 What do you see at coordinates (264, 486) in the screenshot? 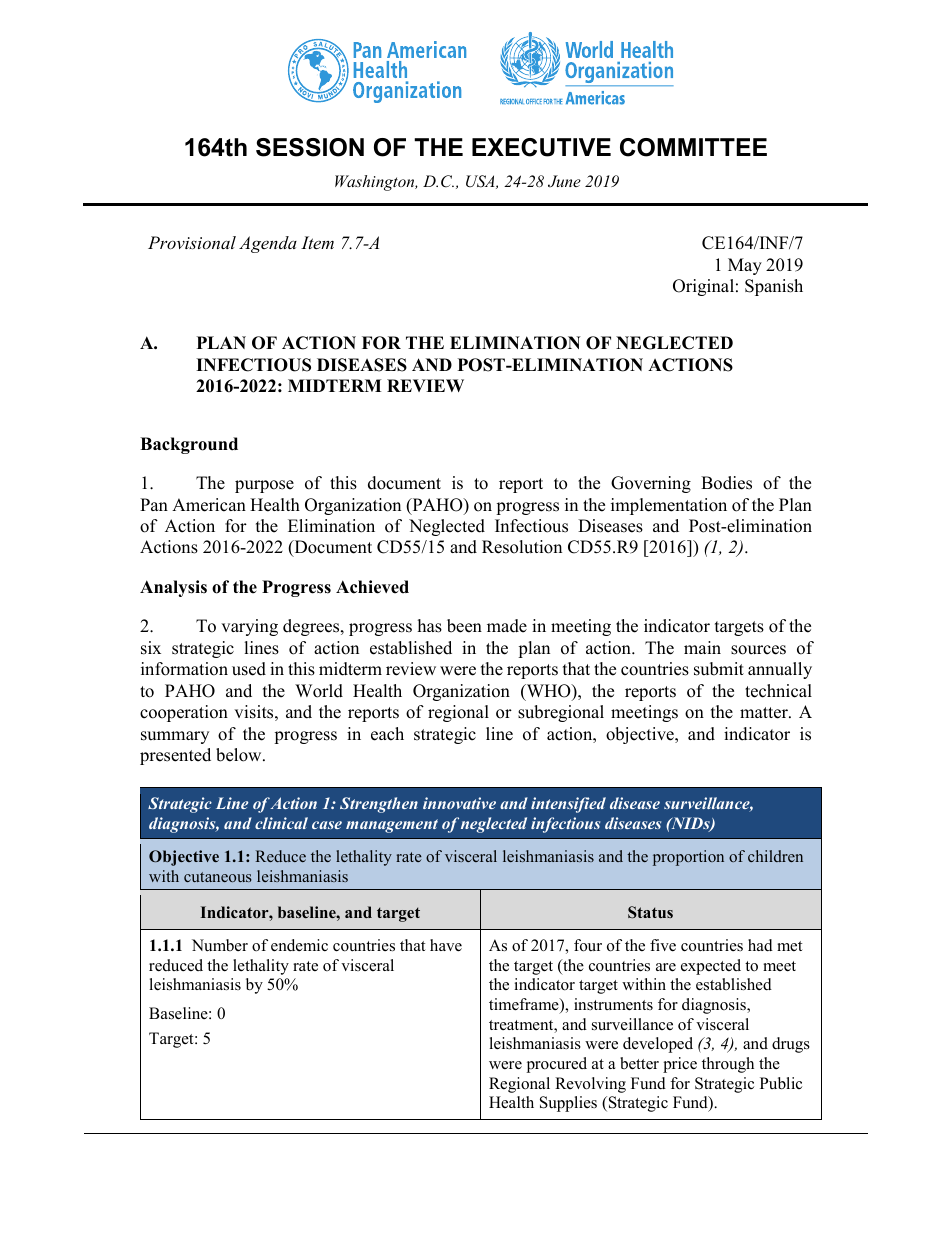
I see `purpose` at bounding box center [264, 486].
